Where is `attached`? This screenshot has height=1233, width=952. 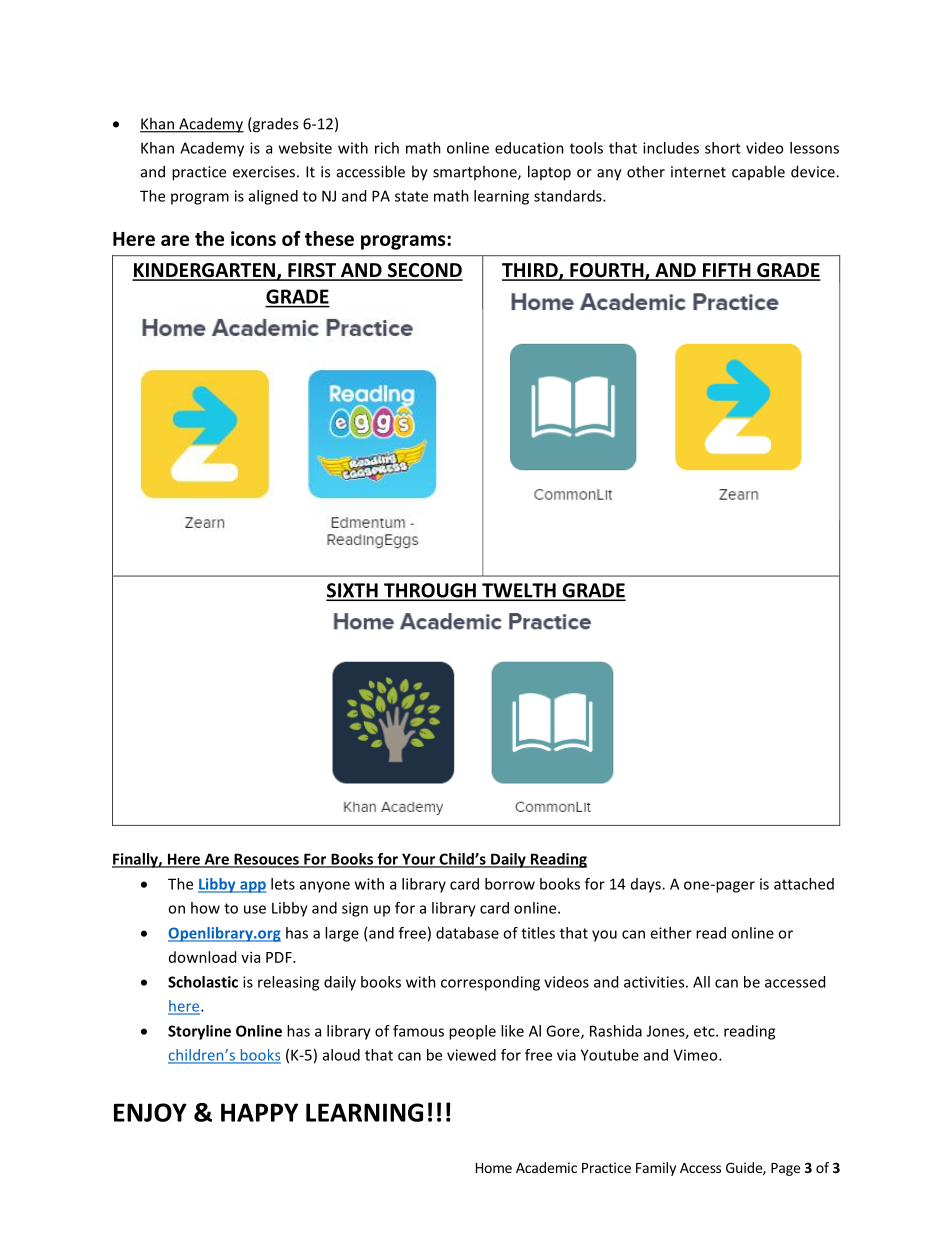 attached is located at coordinates (804, 884).
